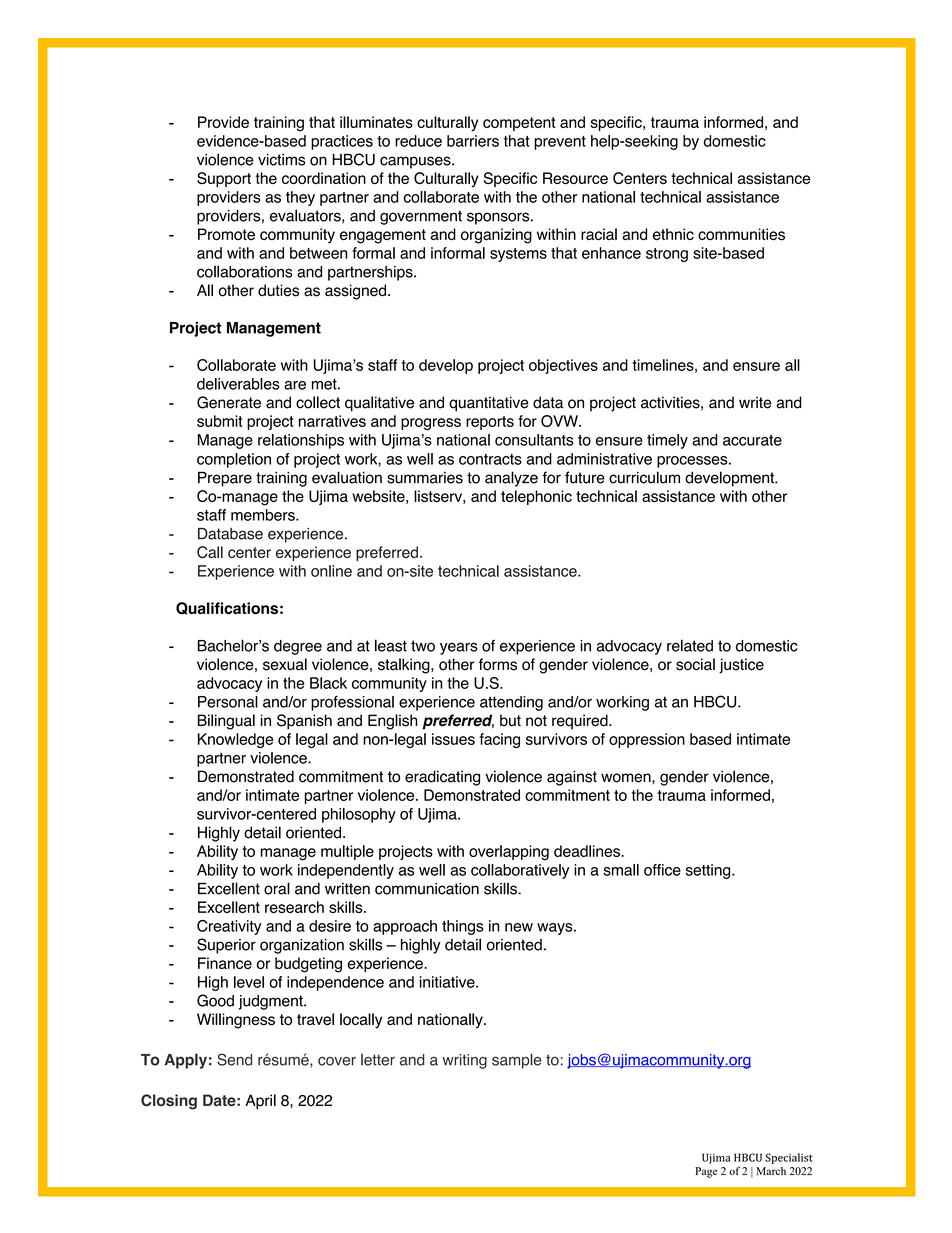  What do you see at coordinates (224, 179) in the document?
I see `Support` at bounding box center [224, 179].
